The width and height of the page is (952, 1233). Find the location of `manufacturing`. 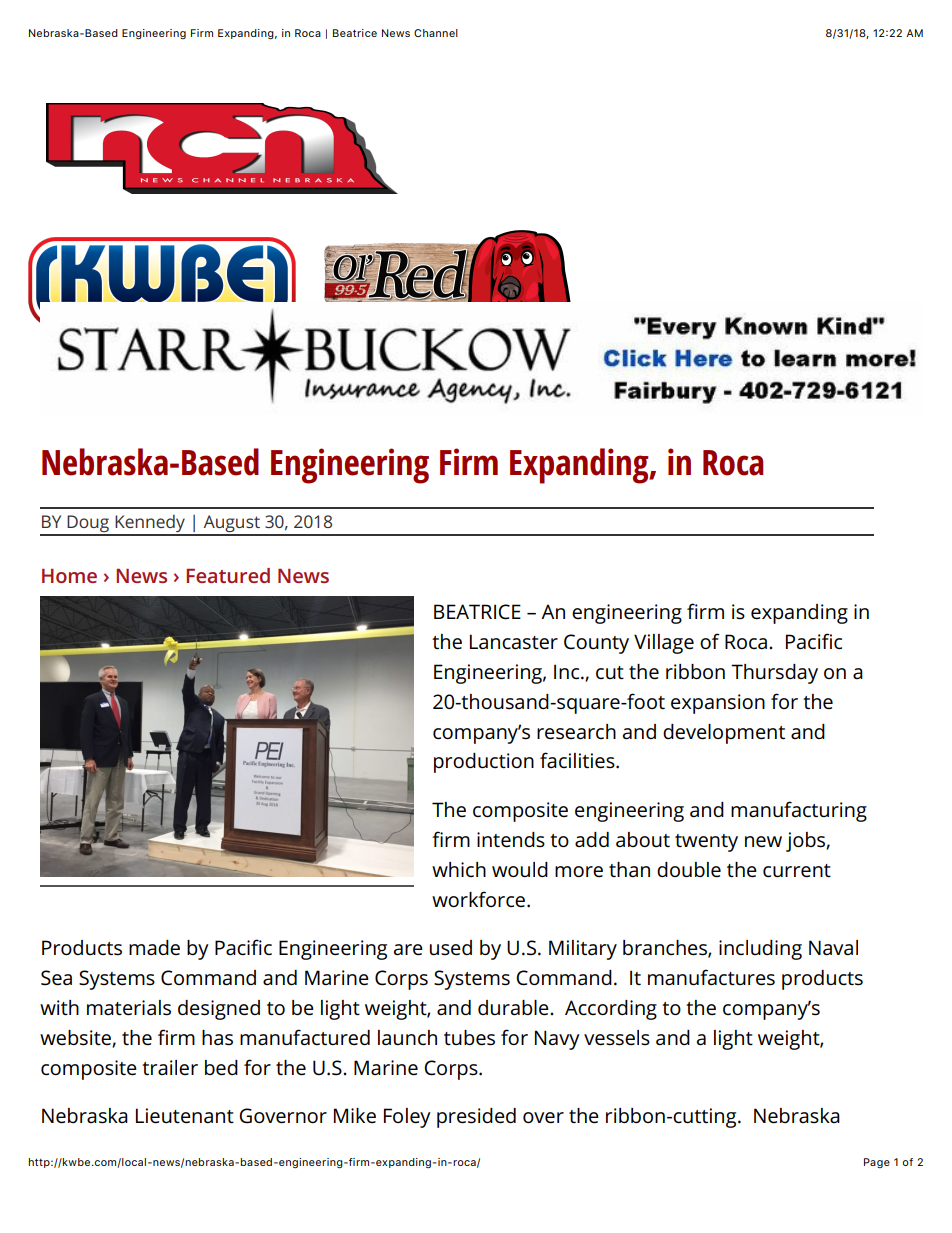

manufacturing is located at coordinates (799, 811).
